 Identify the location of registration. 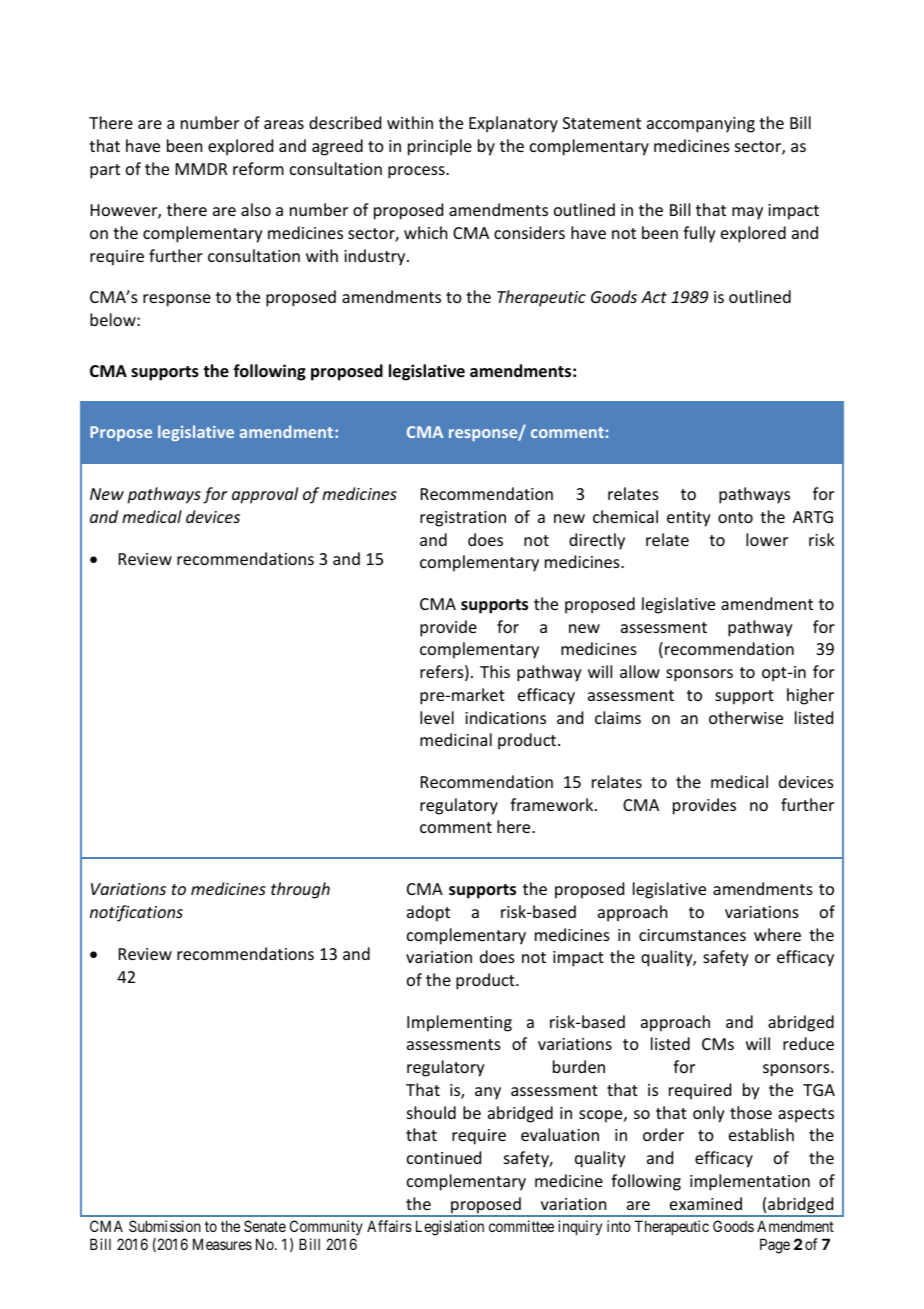
(463, 519).
